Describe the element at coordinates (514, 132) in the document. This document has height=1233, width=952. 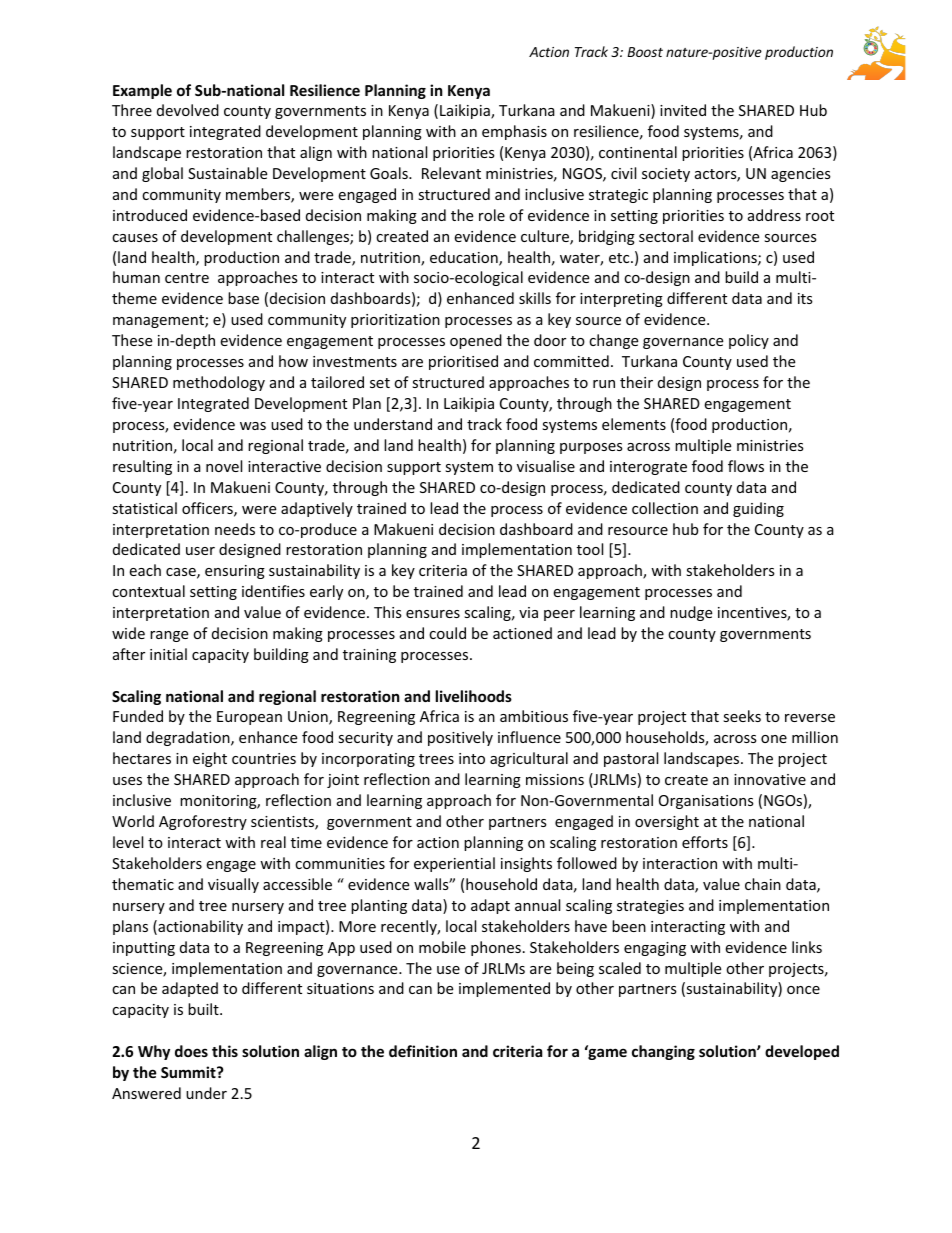
I see `emphasis` at that location.
